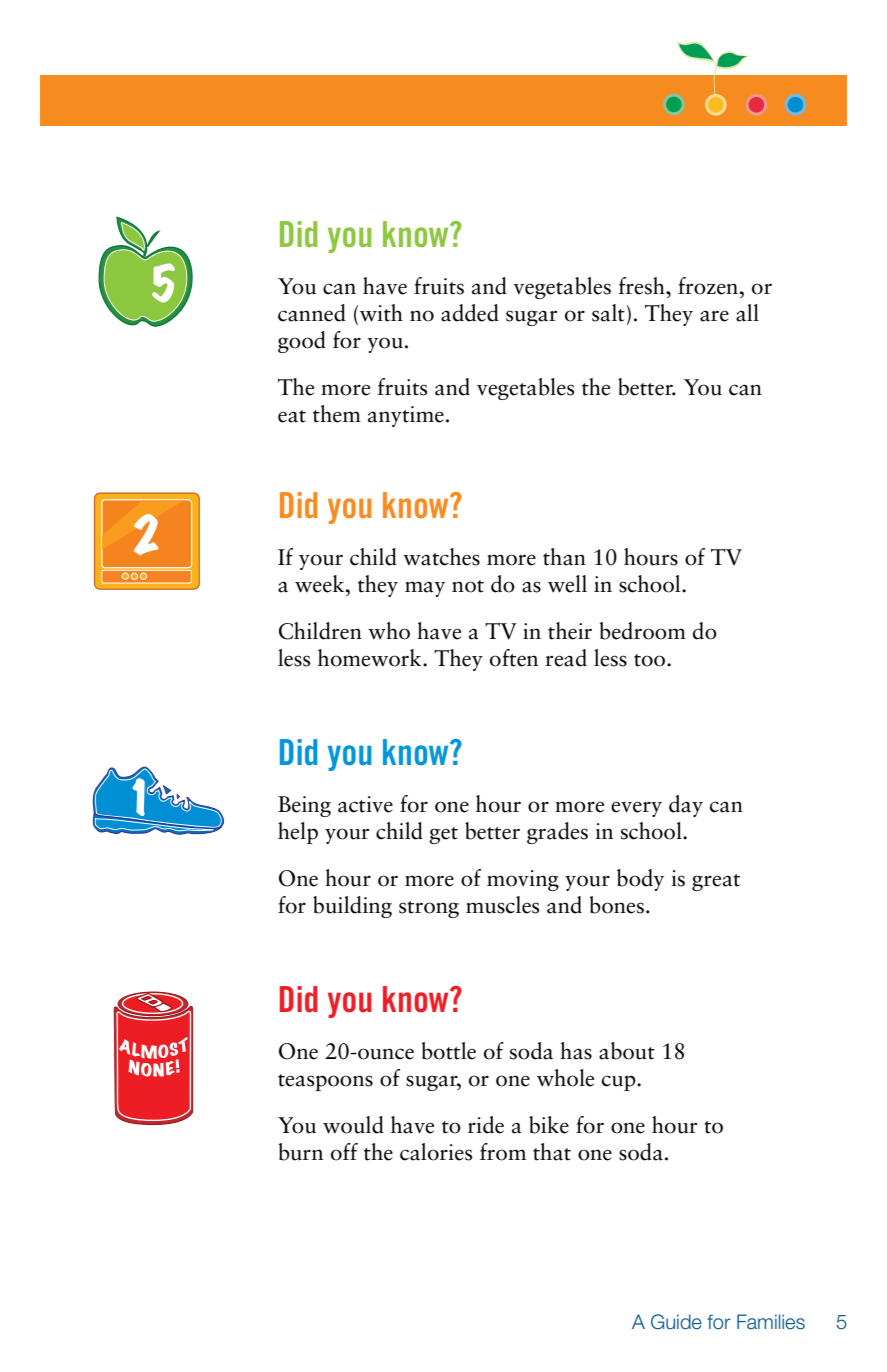 The height and width of the document is (1372, 887). What do you see at coordinates (381, 313) in the document?
I see `with` at bounding box center [381, 313].
